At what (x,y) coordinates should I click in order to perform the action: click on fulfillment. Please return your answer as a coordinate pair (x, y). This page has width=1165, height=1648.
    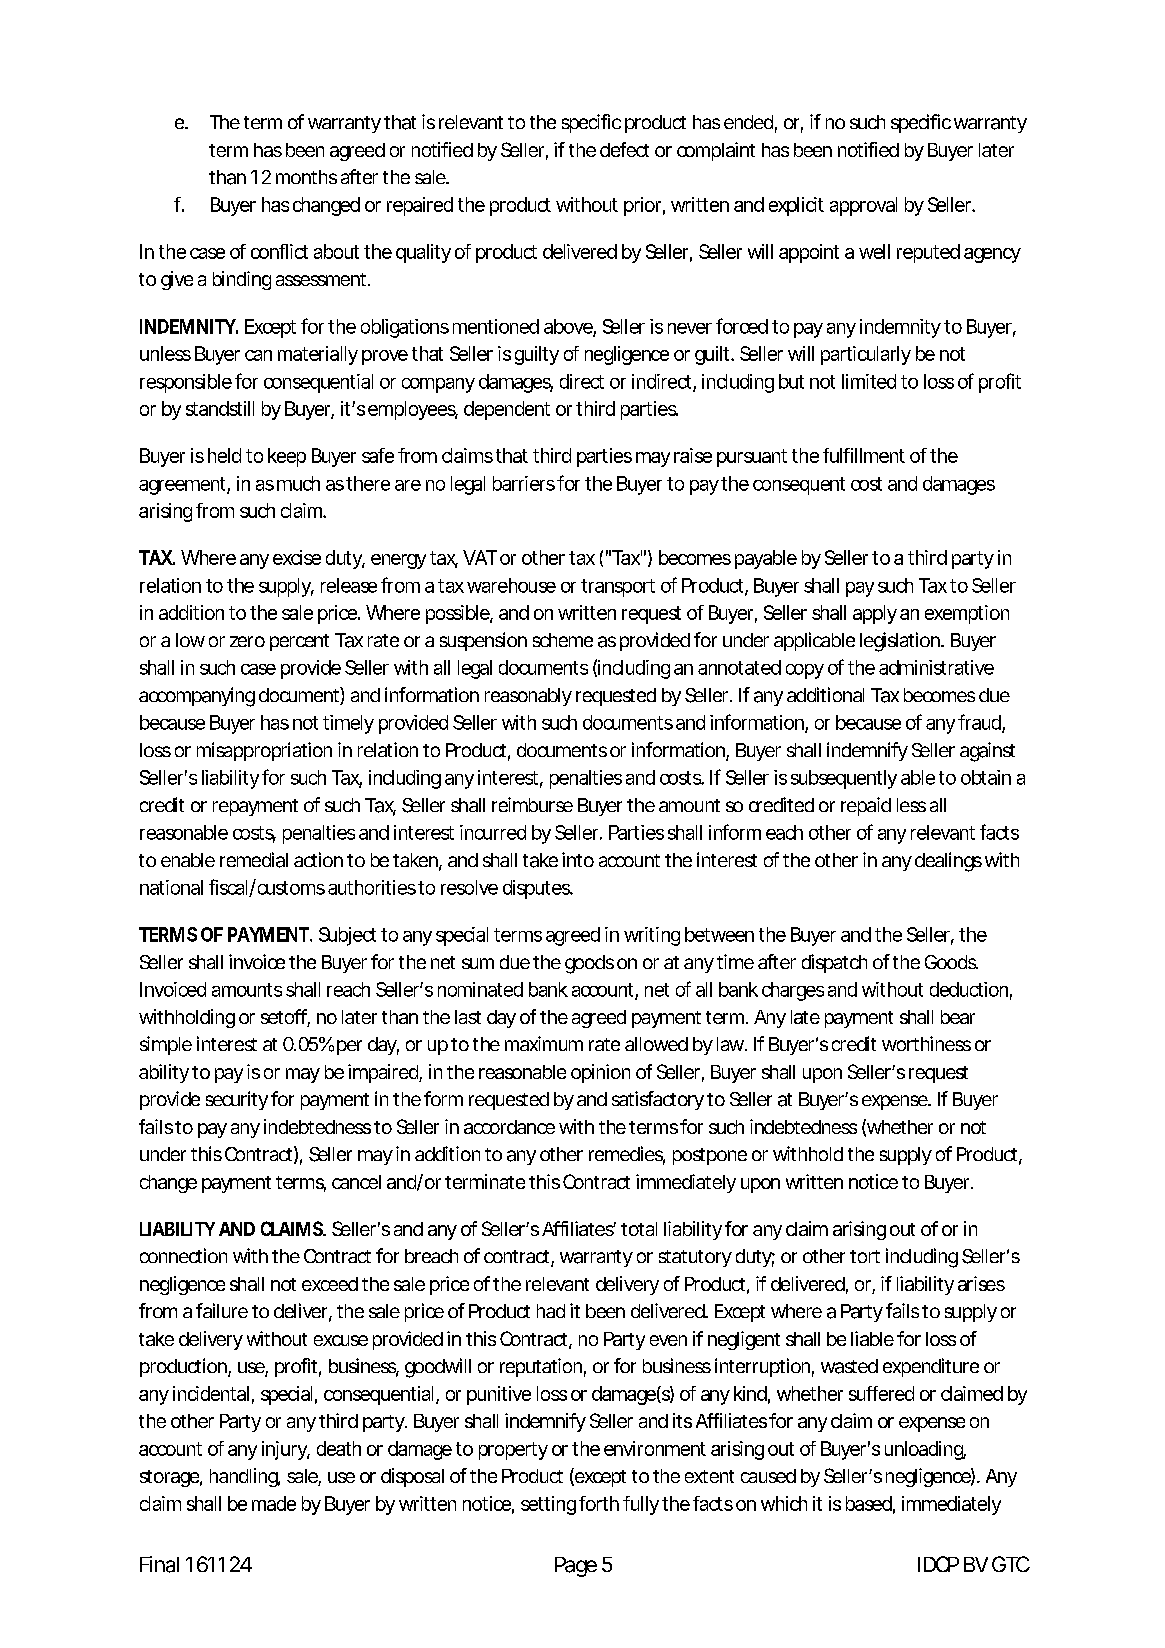
    Looking at the image, I should click on (864, 455).
